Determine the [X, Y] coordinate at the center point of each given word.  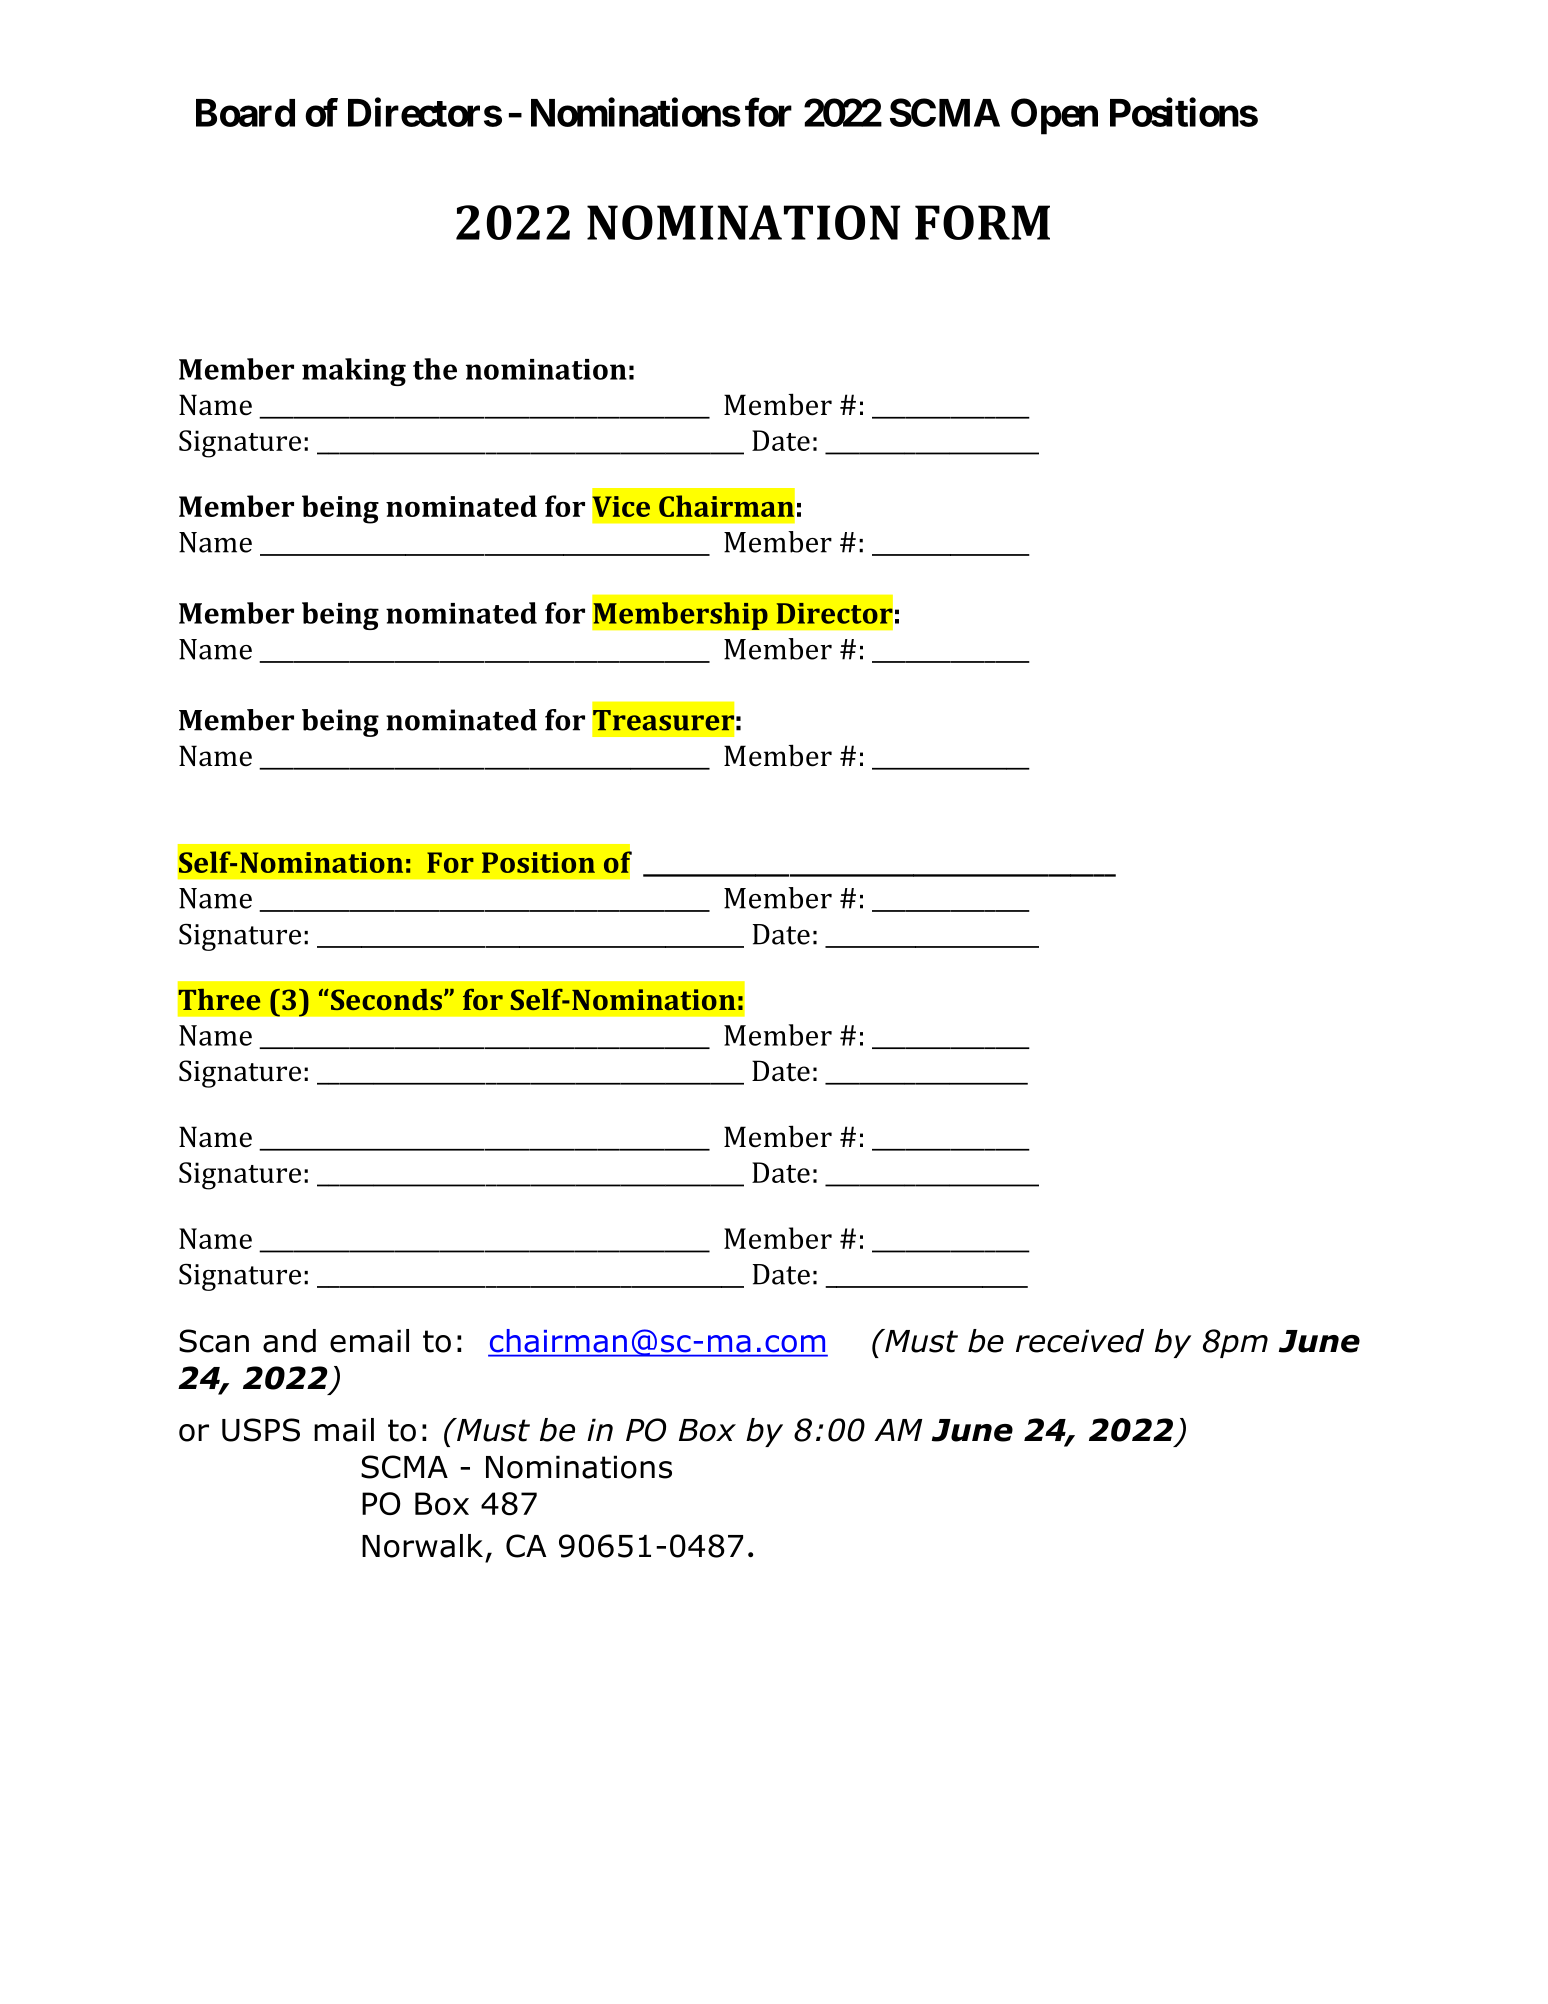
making [354, 372]
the [435, 369]
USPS [261, 1430]
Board [245, 113]
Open [1054, 116]
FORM [982, 222]
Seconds [385, 999]
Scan [214, 1341]
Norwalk [422, 1546]
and [289, 1341]
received [1080, 1341]
